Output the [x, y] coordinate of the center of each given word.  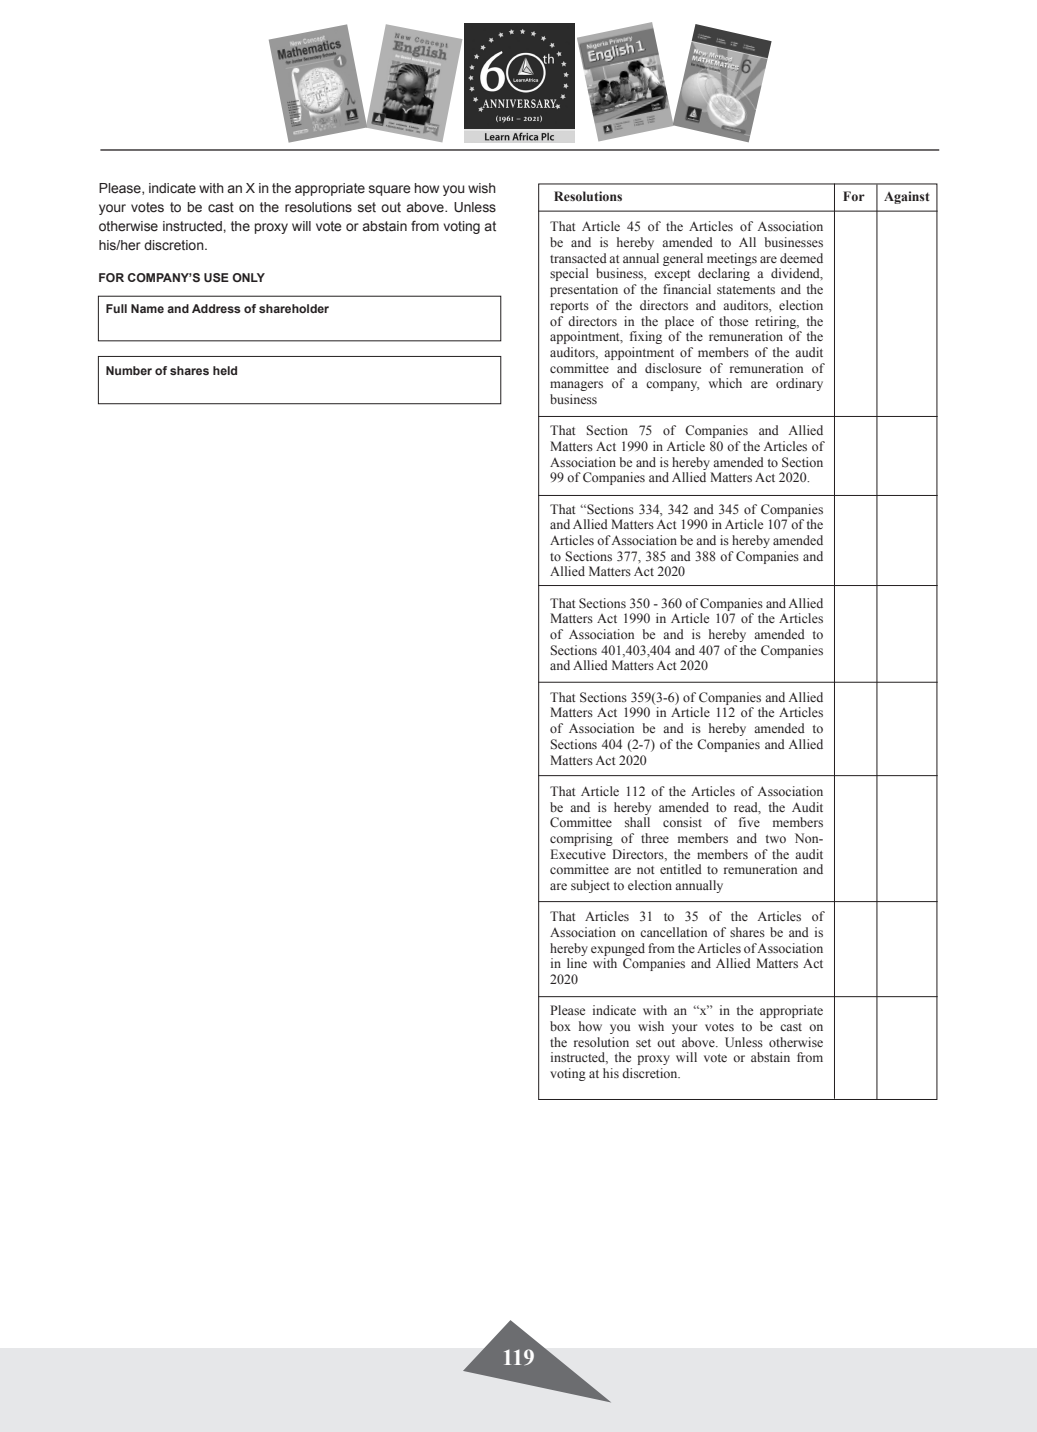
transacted [578, 258]
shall [637, 822]
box [560, 1026]
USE [216, 277]
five [749, 822]
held [225, 370]
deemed [801, 258]
